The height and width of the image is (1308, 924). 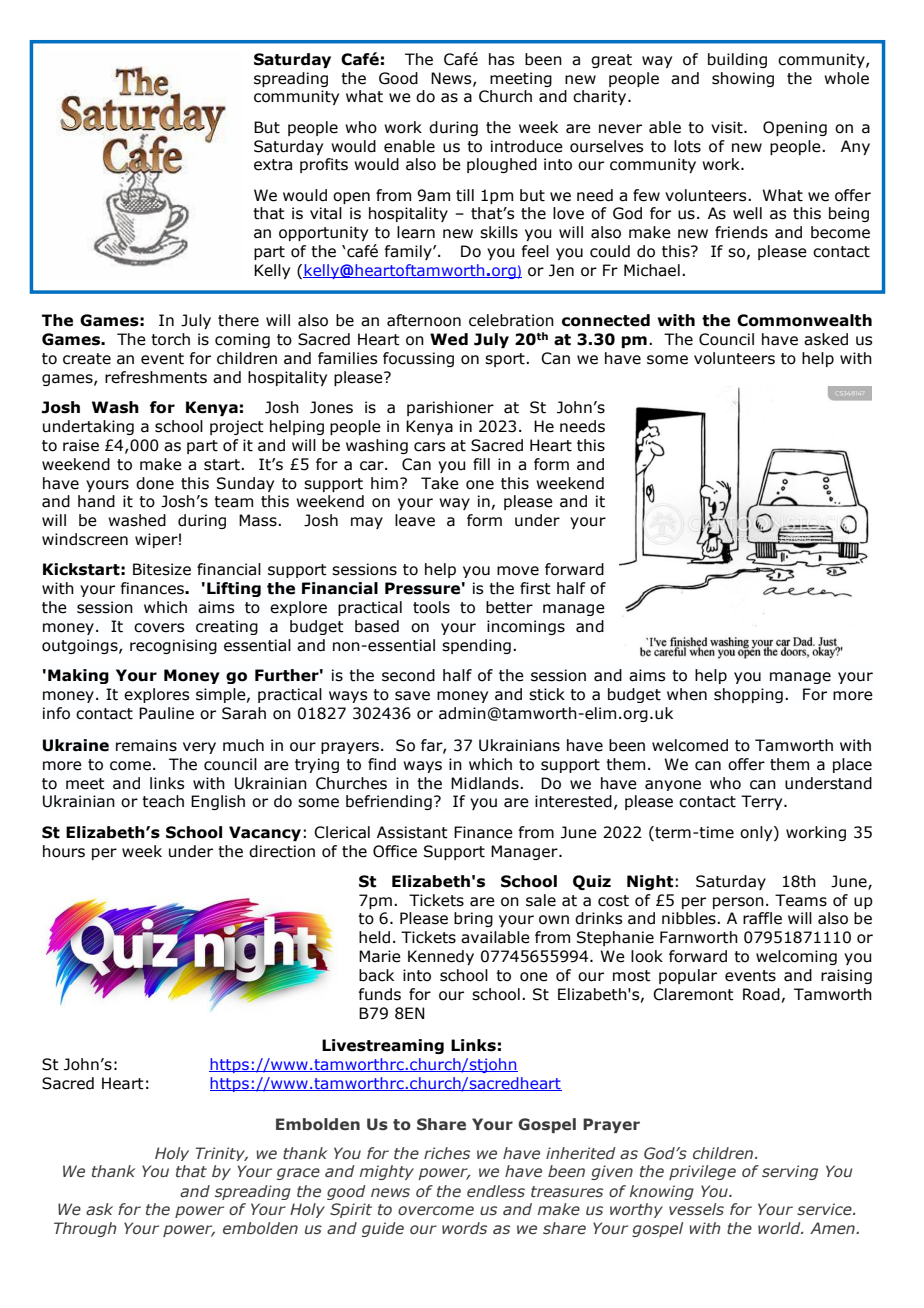 I want to click on has, so click(x=501, y=59).
